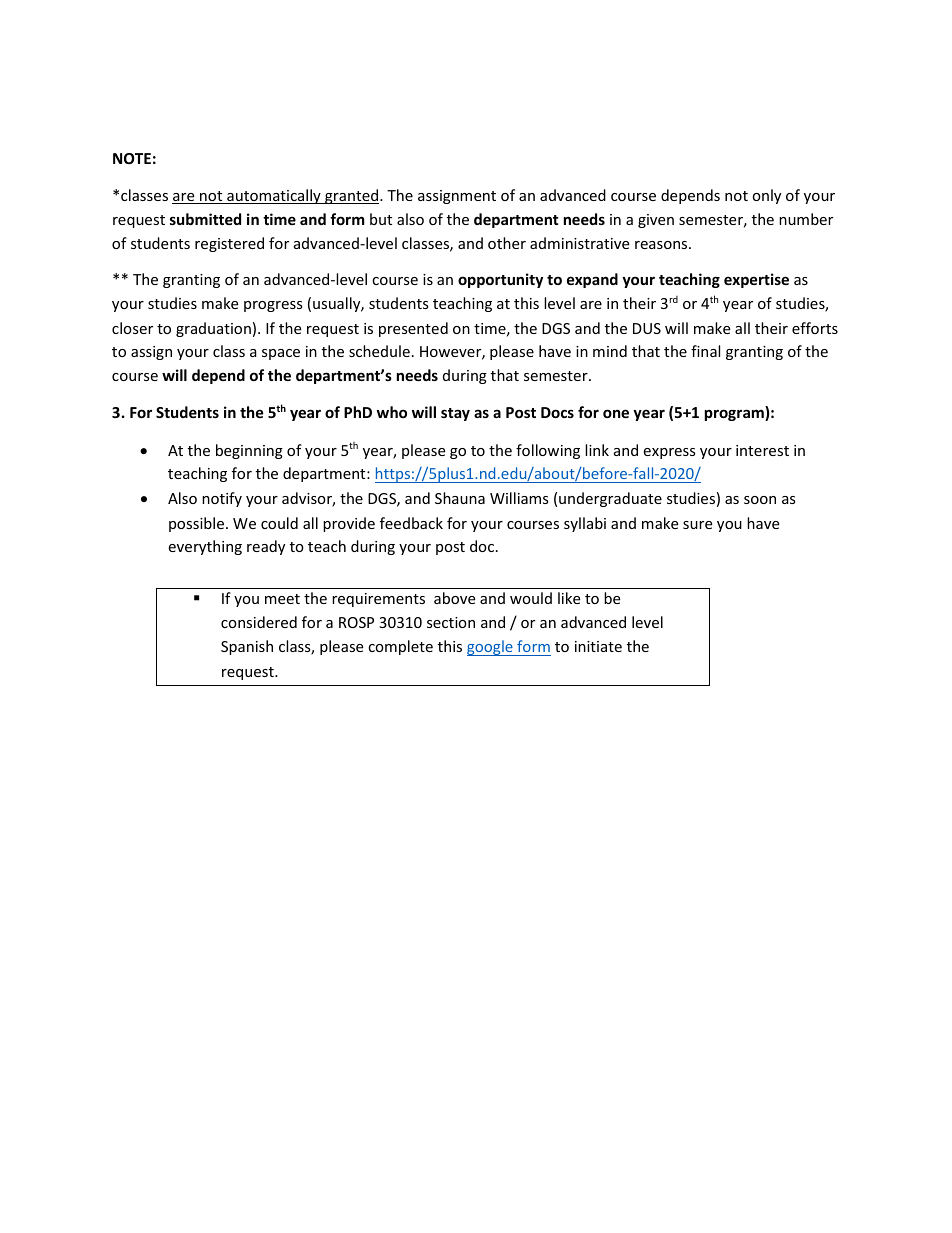 The width and height of the document is (952, 1233). What do you see at coordinates (247, 647) in the document?
I see `Spanish` at bounding box center [247, 647].
